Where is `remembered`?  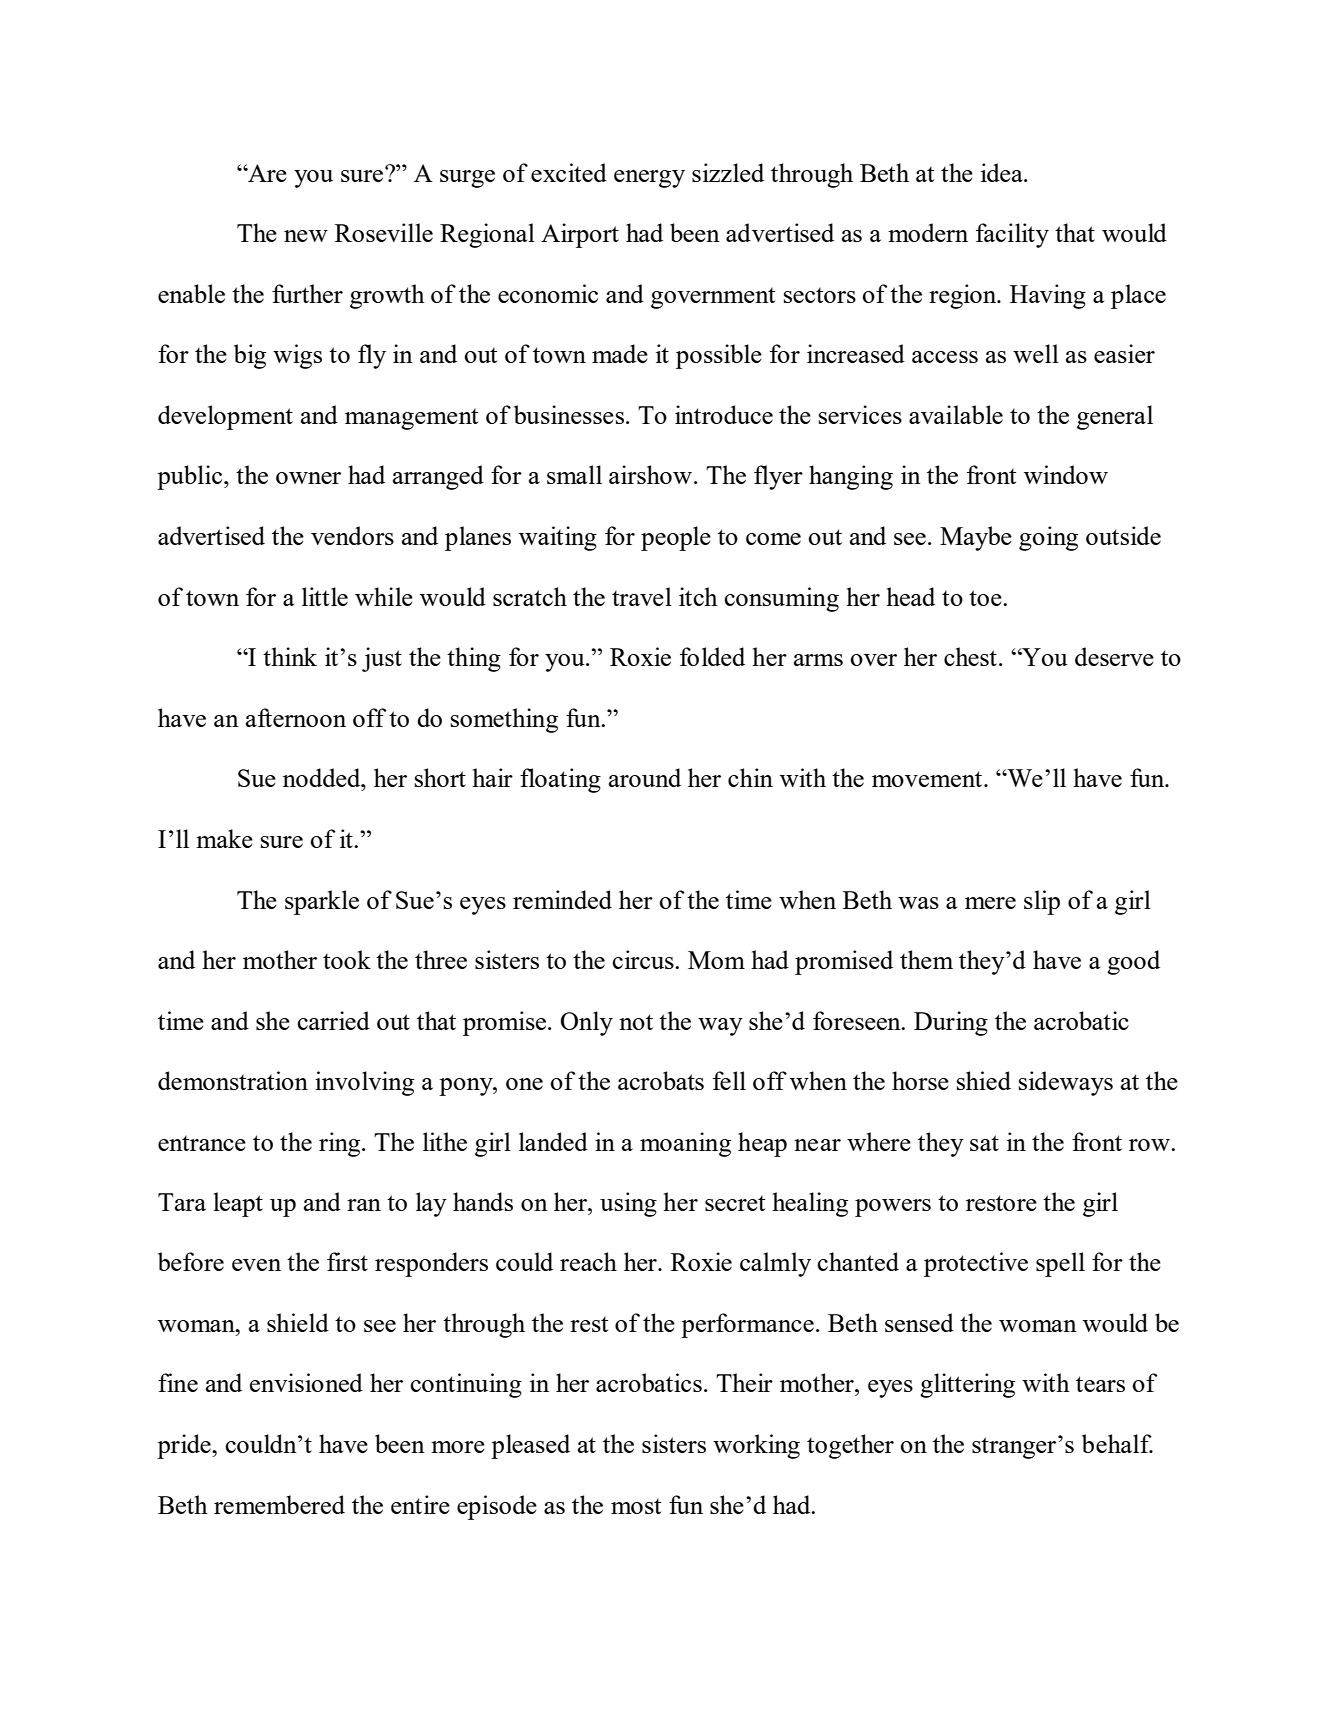 remembered is located at coordinates (279, 1504).
